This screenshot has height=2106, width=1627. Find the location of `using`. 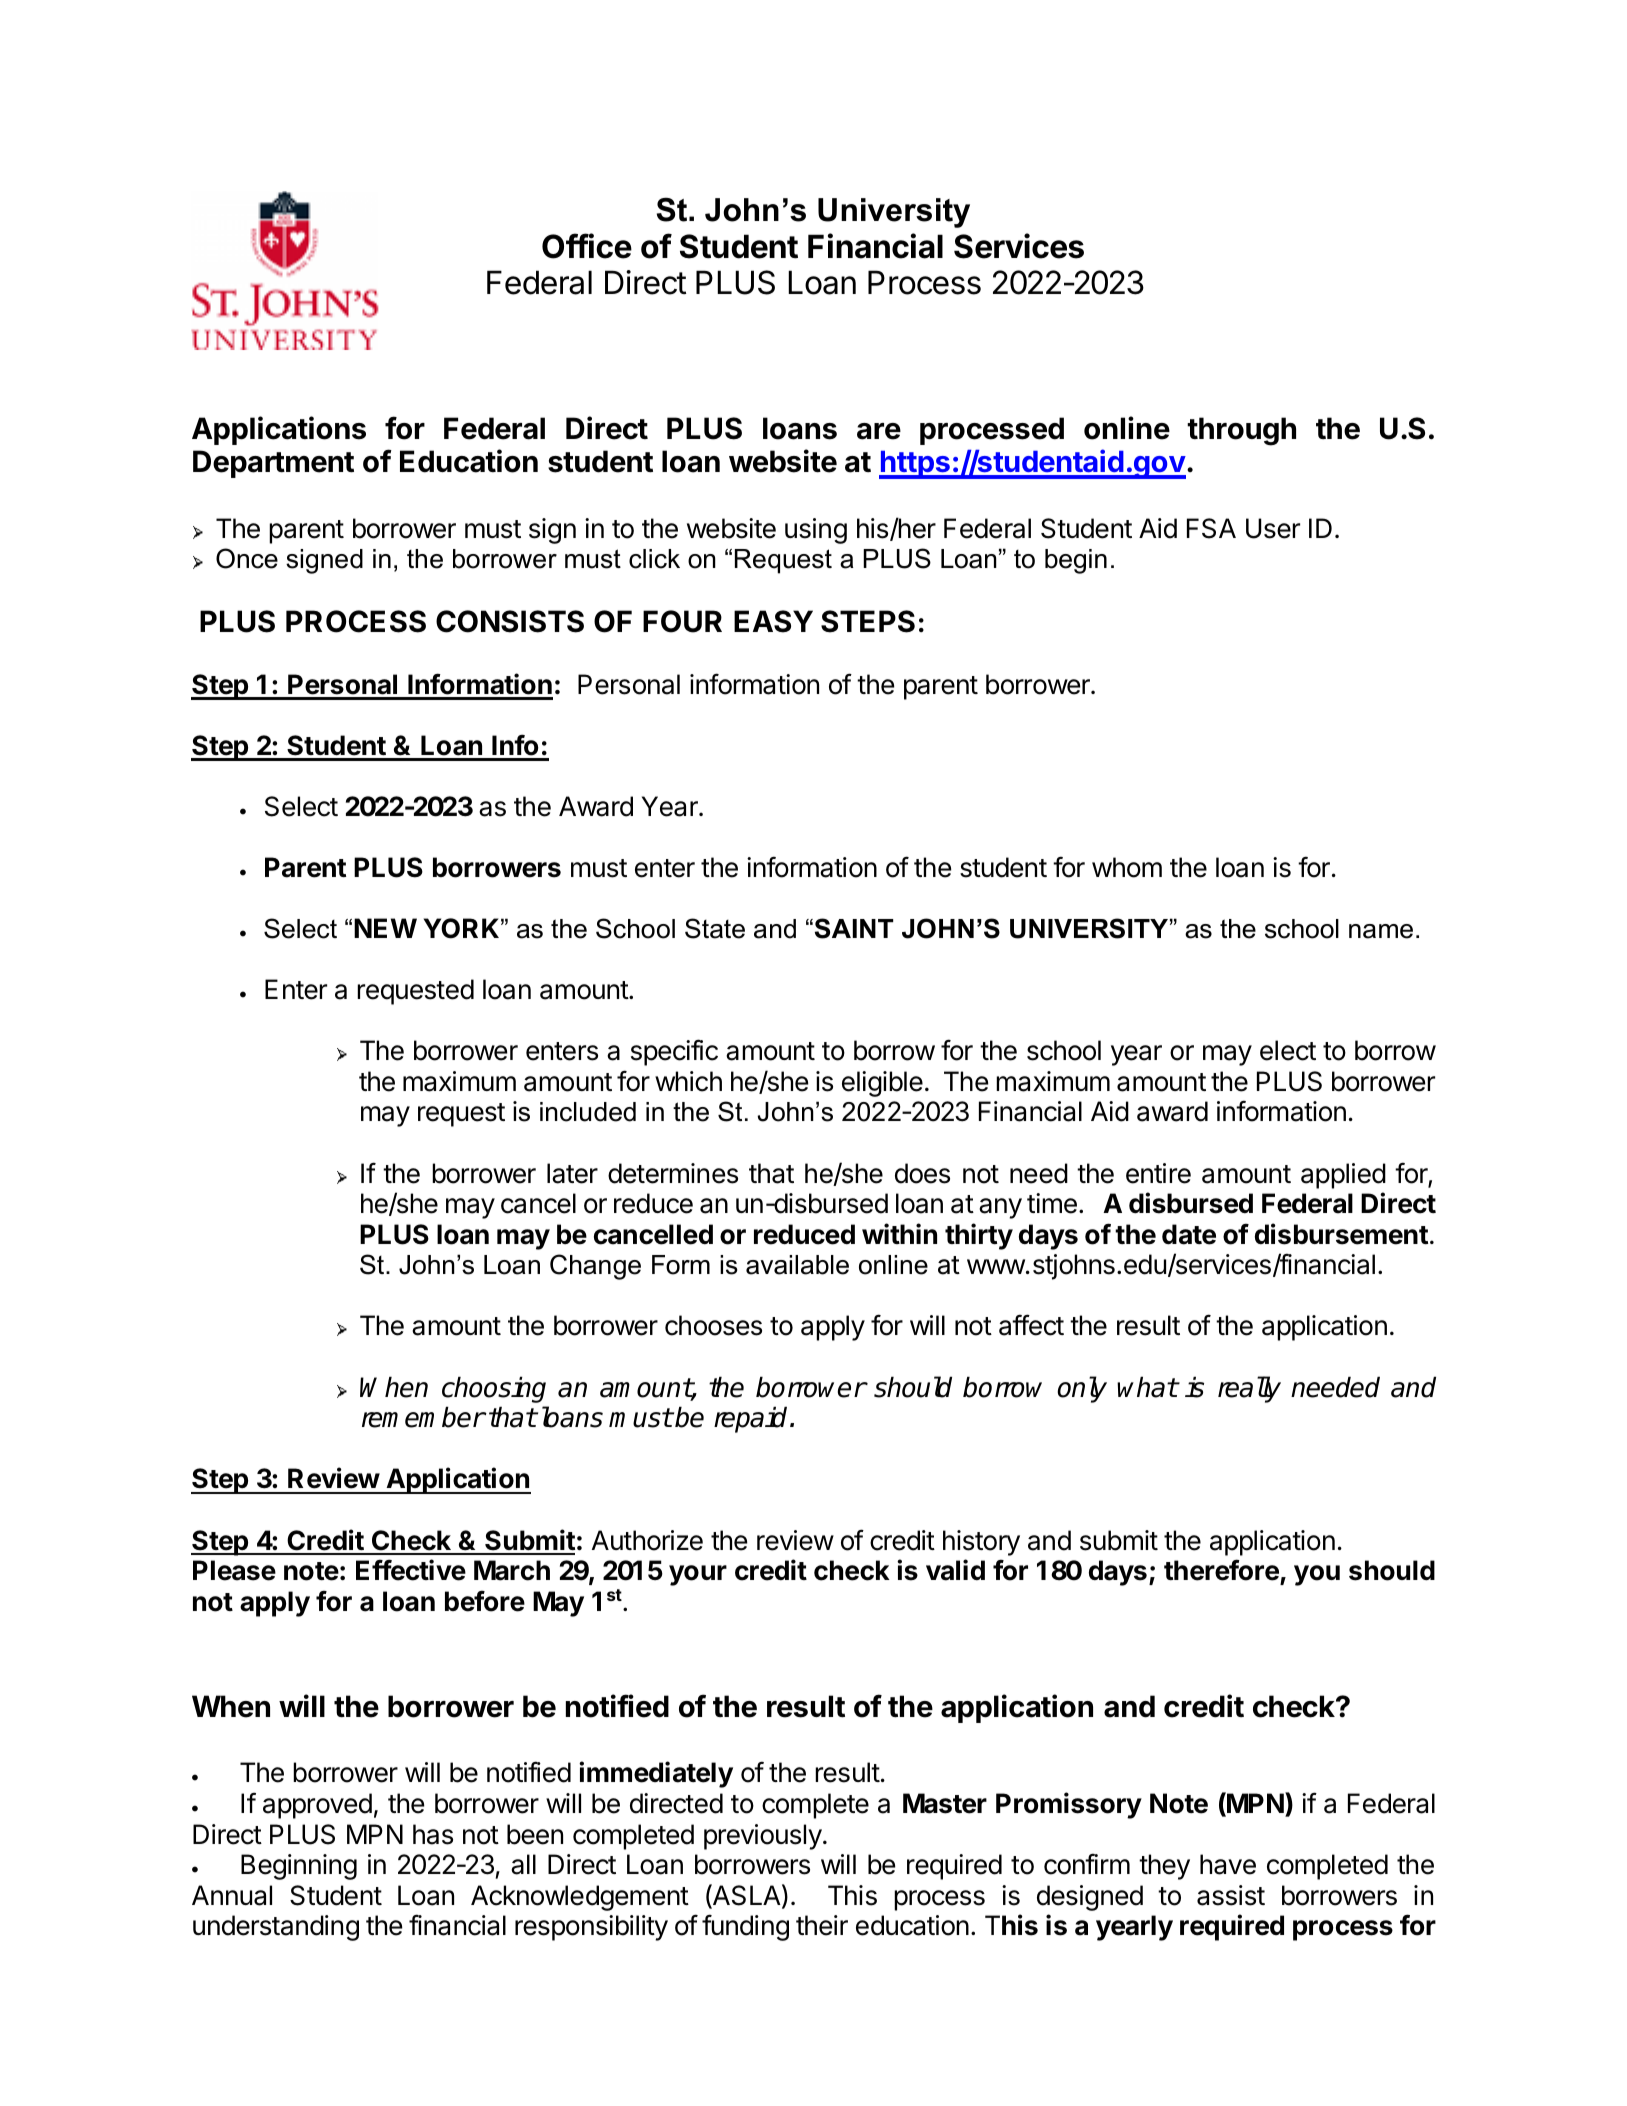

using is located at coordinates (816, 531).
